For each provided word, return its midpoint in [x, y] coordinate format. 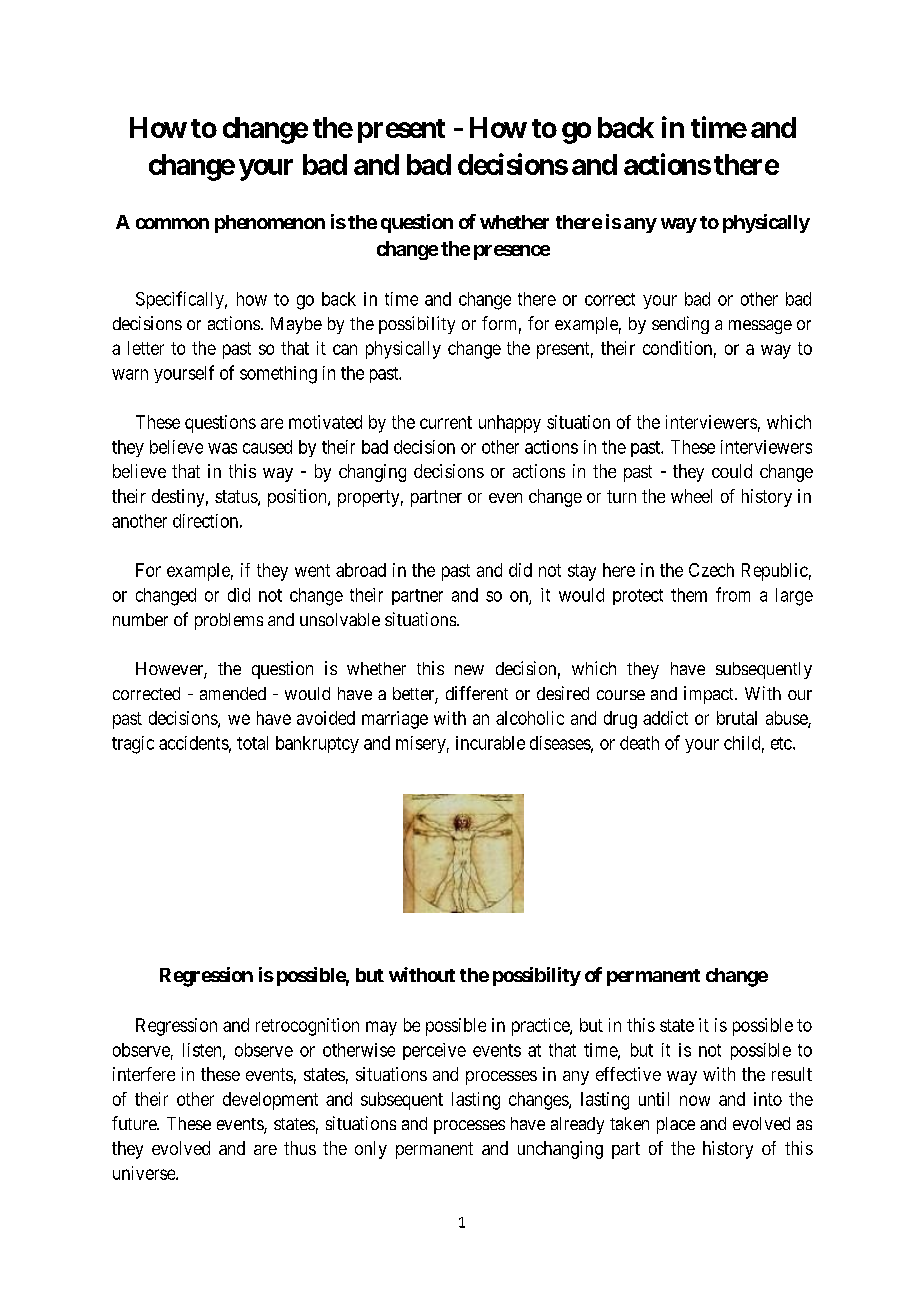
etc [781, 743]
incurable [490, 743]
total [252, 743]
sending [680, 325]
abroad [361, 570]
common [172, 223]
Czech [711, 570]
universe [145, 1173]
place [676, 1125]
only [371, 1150]
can [345, 349]
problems [229, 621]
